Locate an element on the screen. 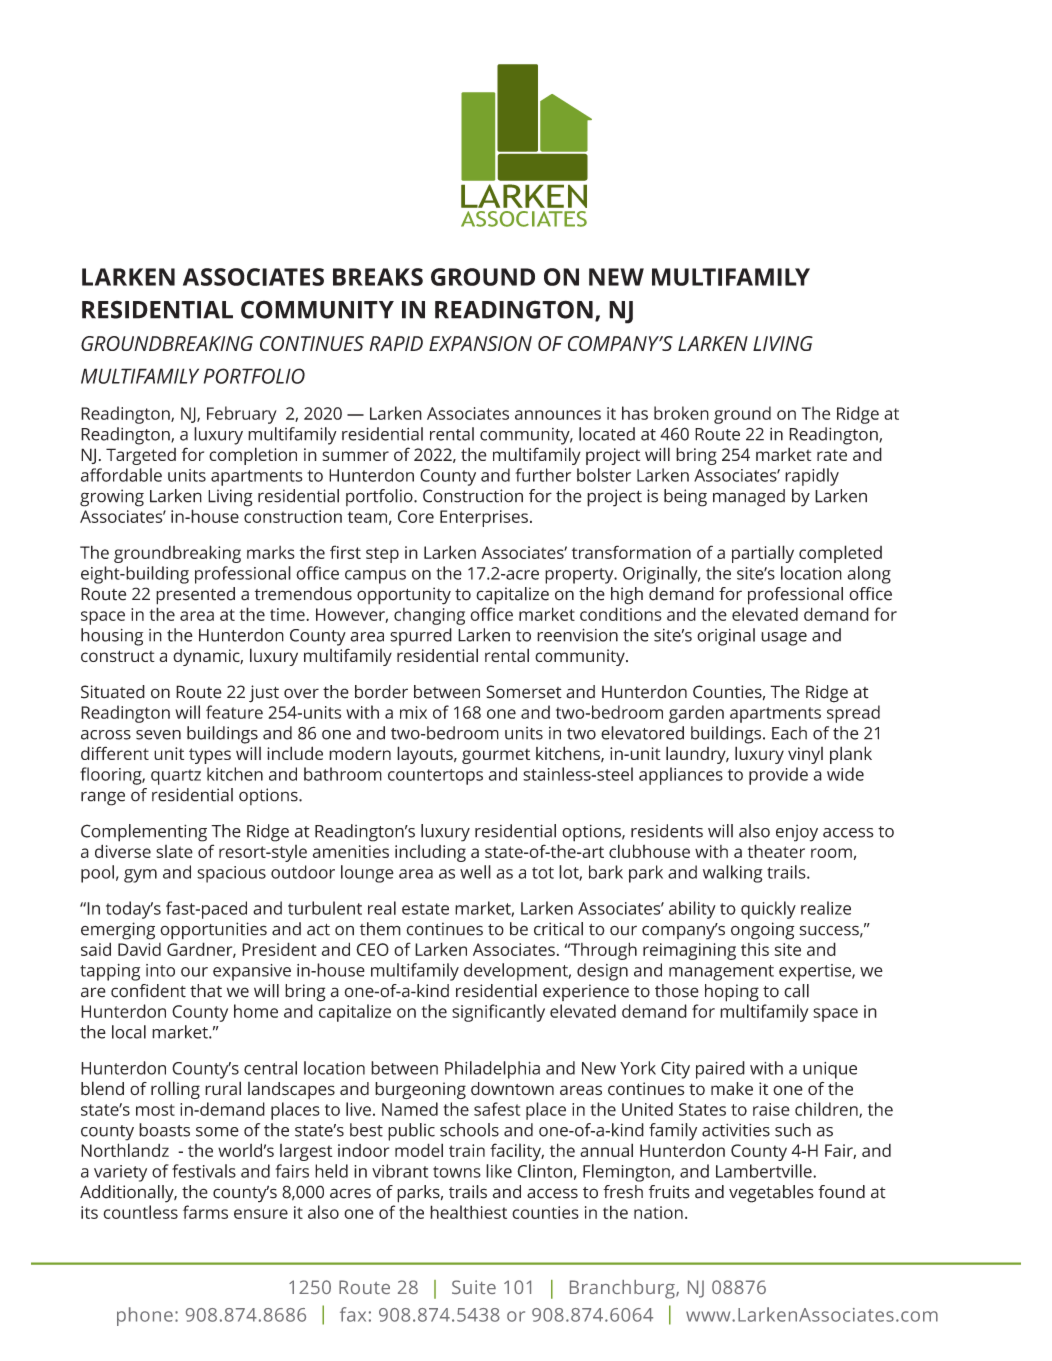 The height and width of the screenshot is (1361, 1052). EXPANSION is located at coordinates (480, 343).
